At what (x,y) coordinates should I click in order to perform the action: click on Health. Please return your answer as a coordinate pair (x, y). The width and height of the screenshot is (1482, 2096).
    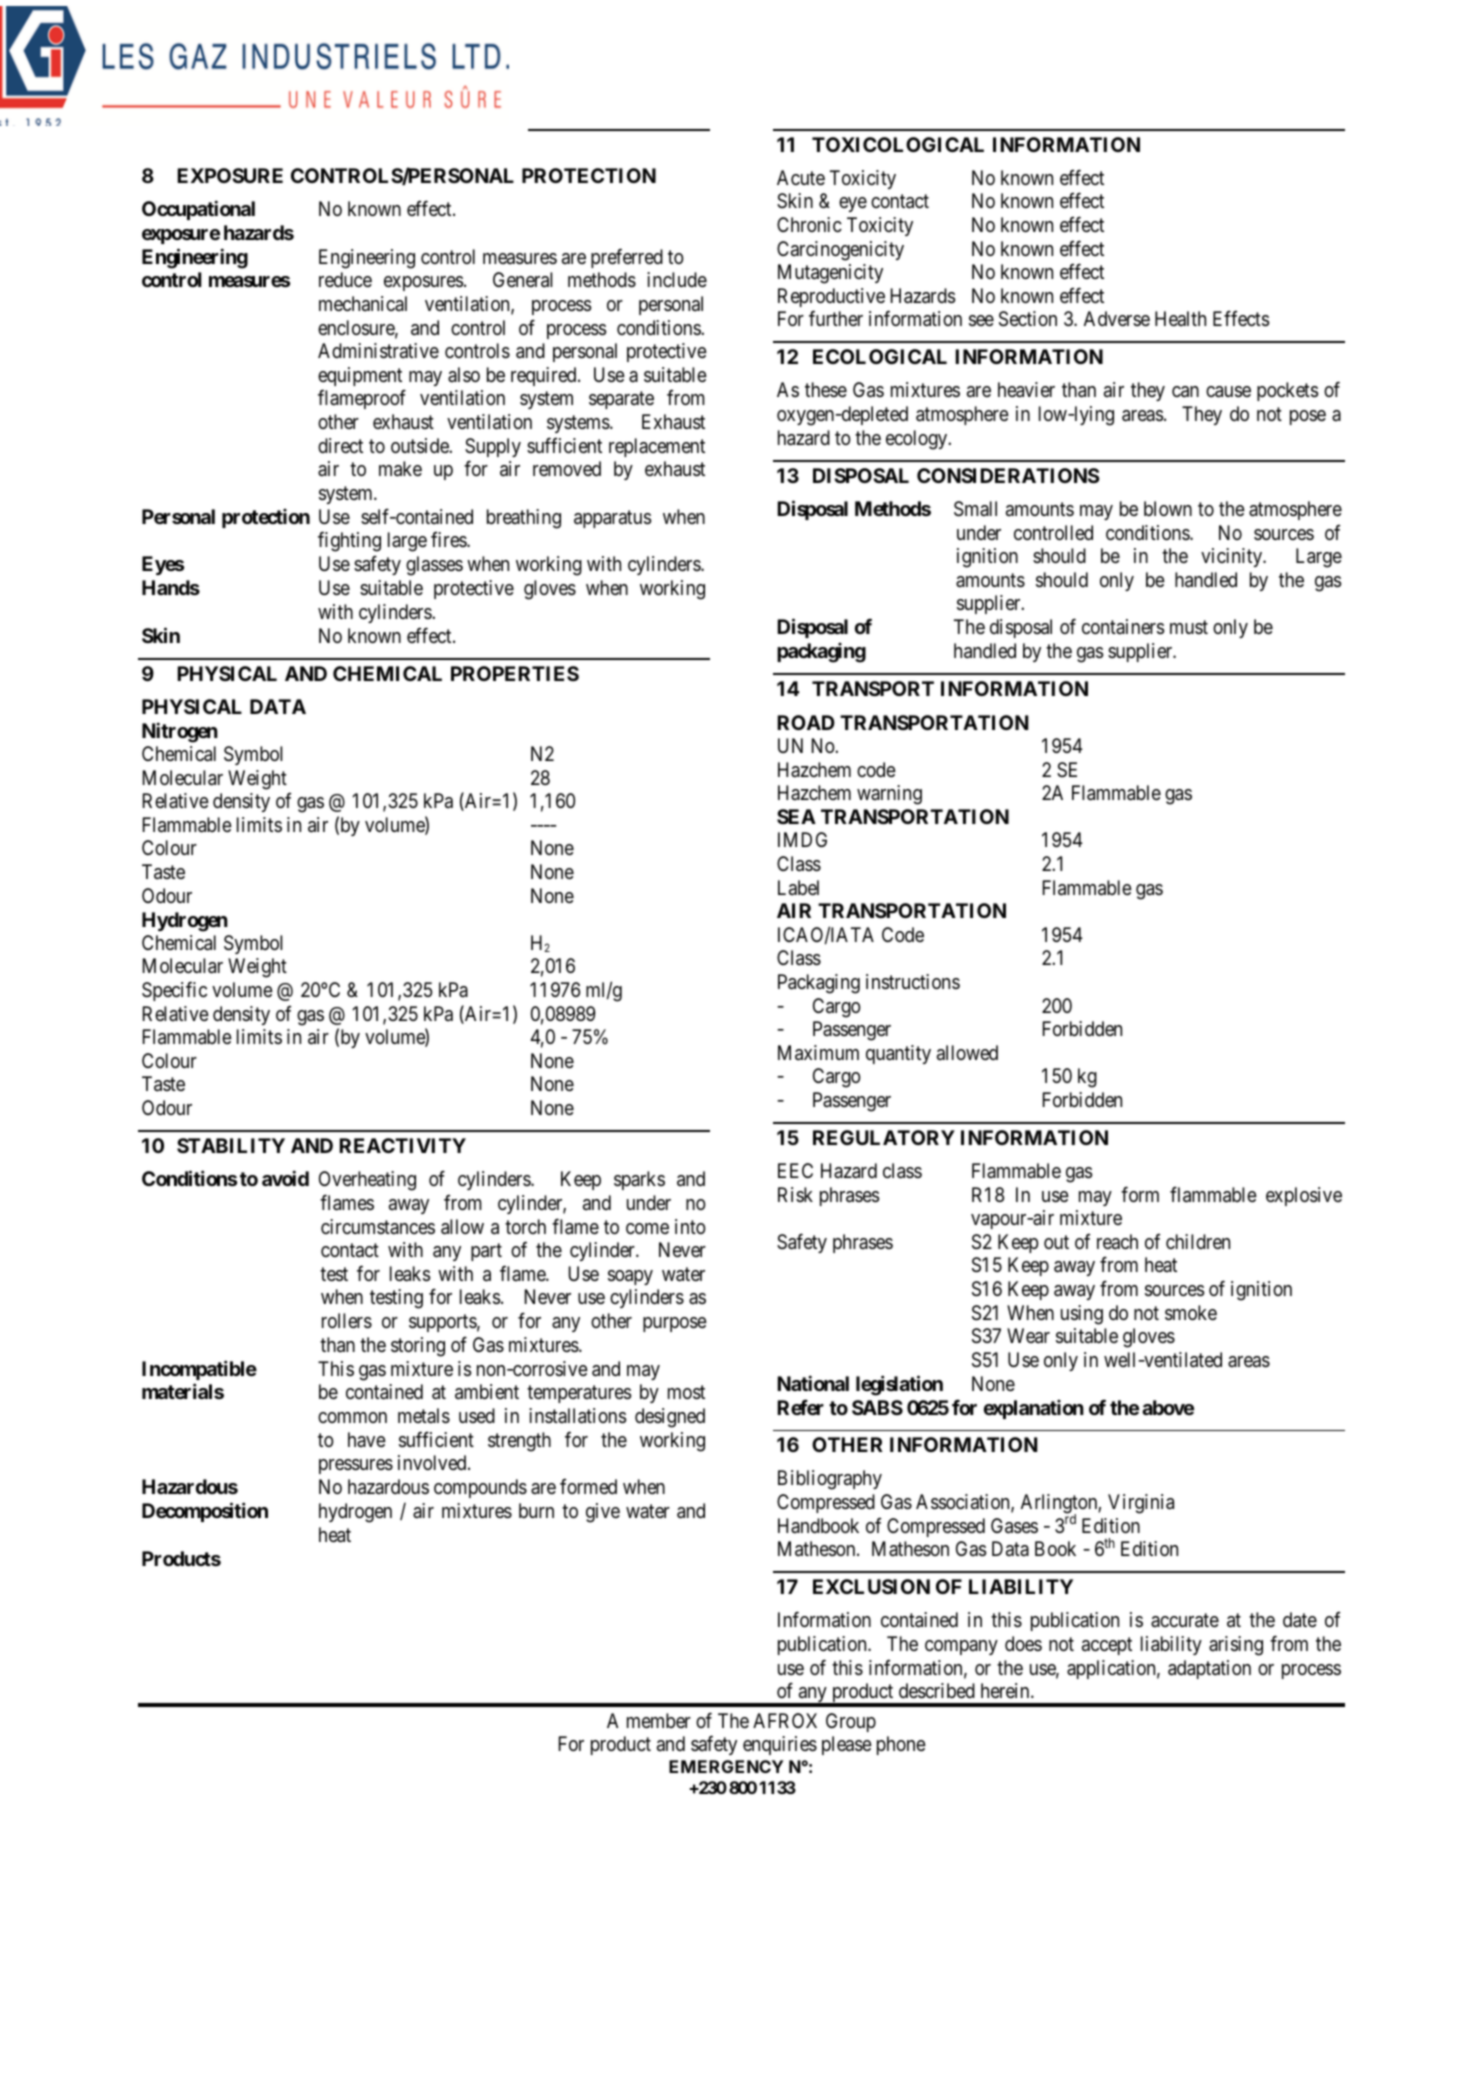
    Looking at the image, I should click on (1180, 318).
